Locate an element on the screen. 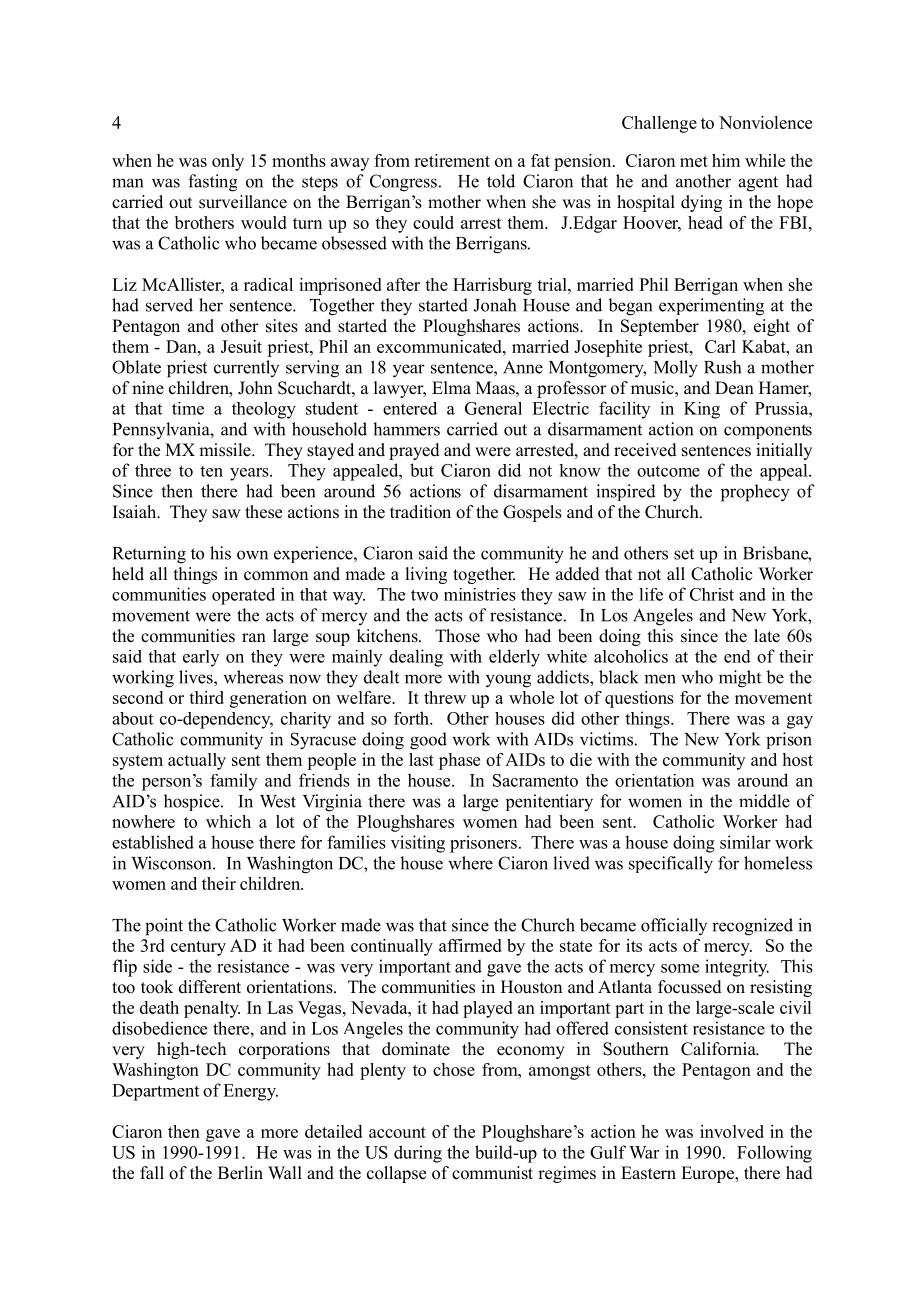 Image resolution: width=924 pixels, height=1308 pixels. him is located at coordinates (726, 160).
